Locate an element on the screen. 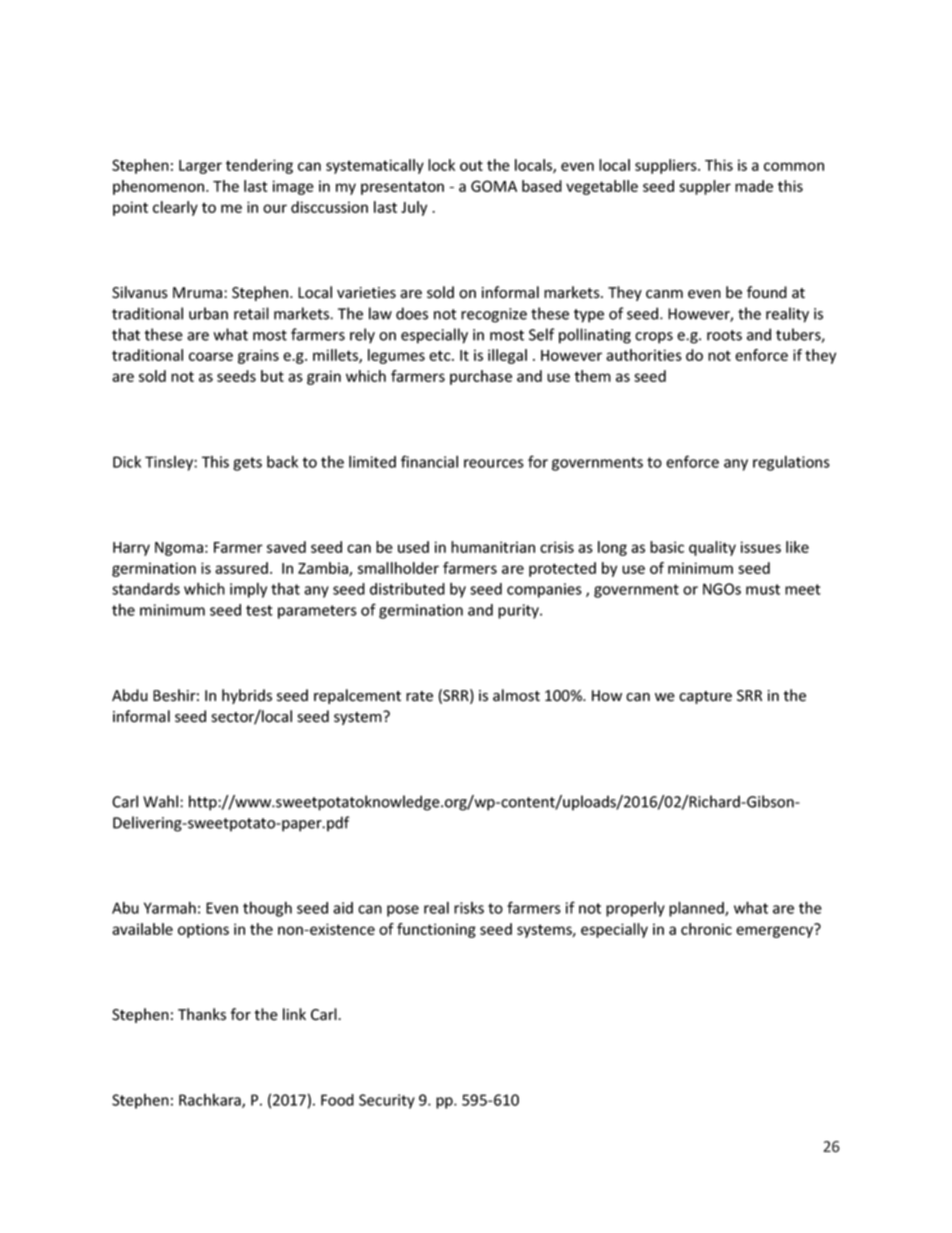  purchase is located at coordinates (481, 377).
